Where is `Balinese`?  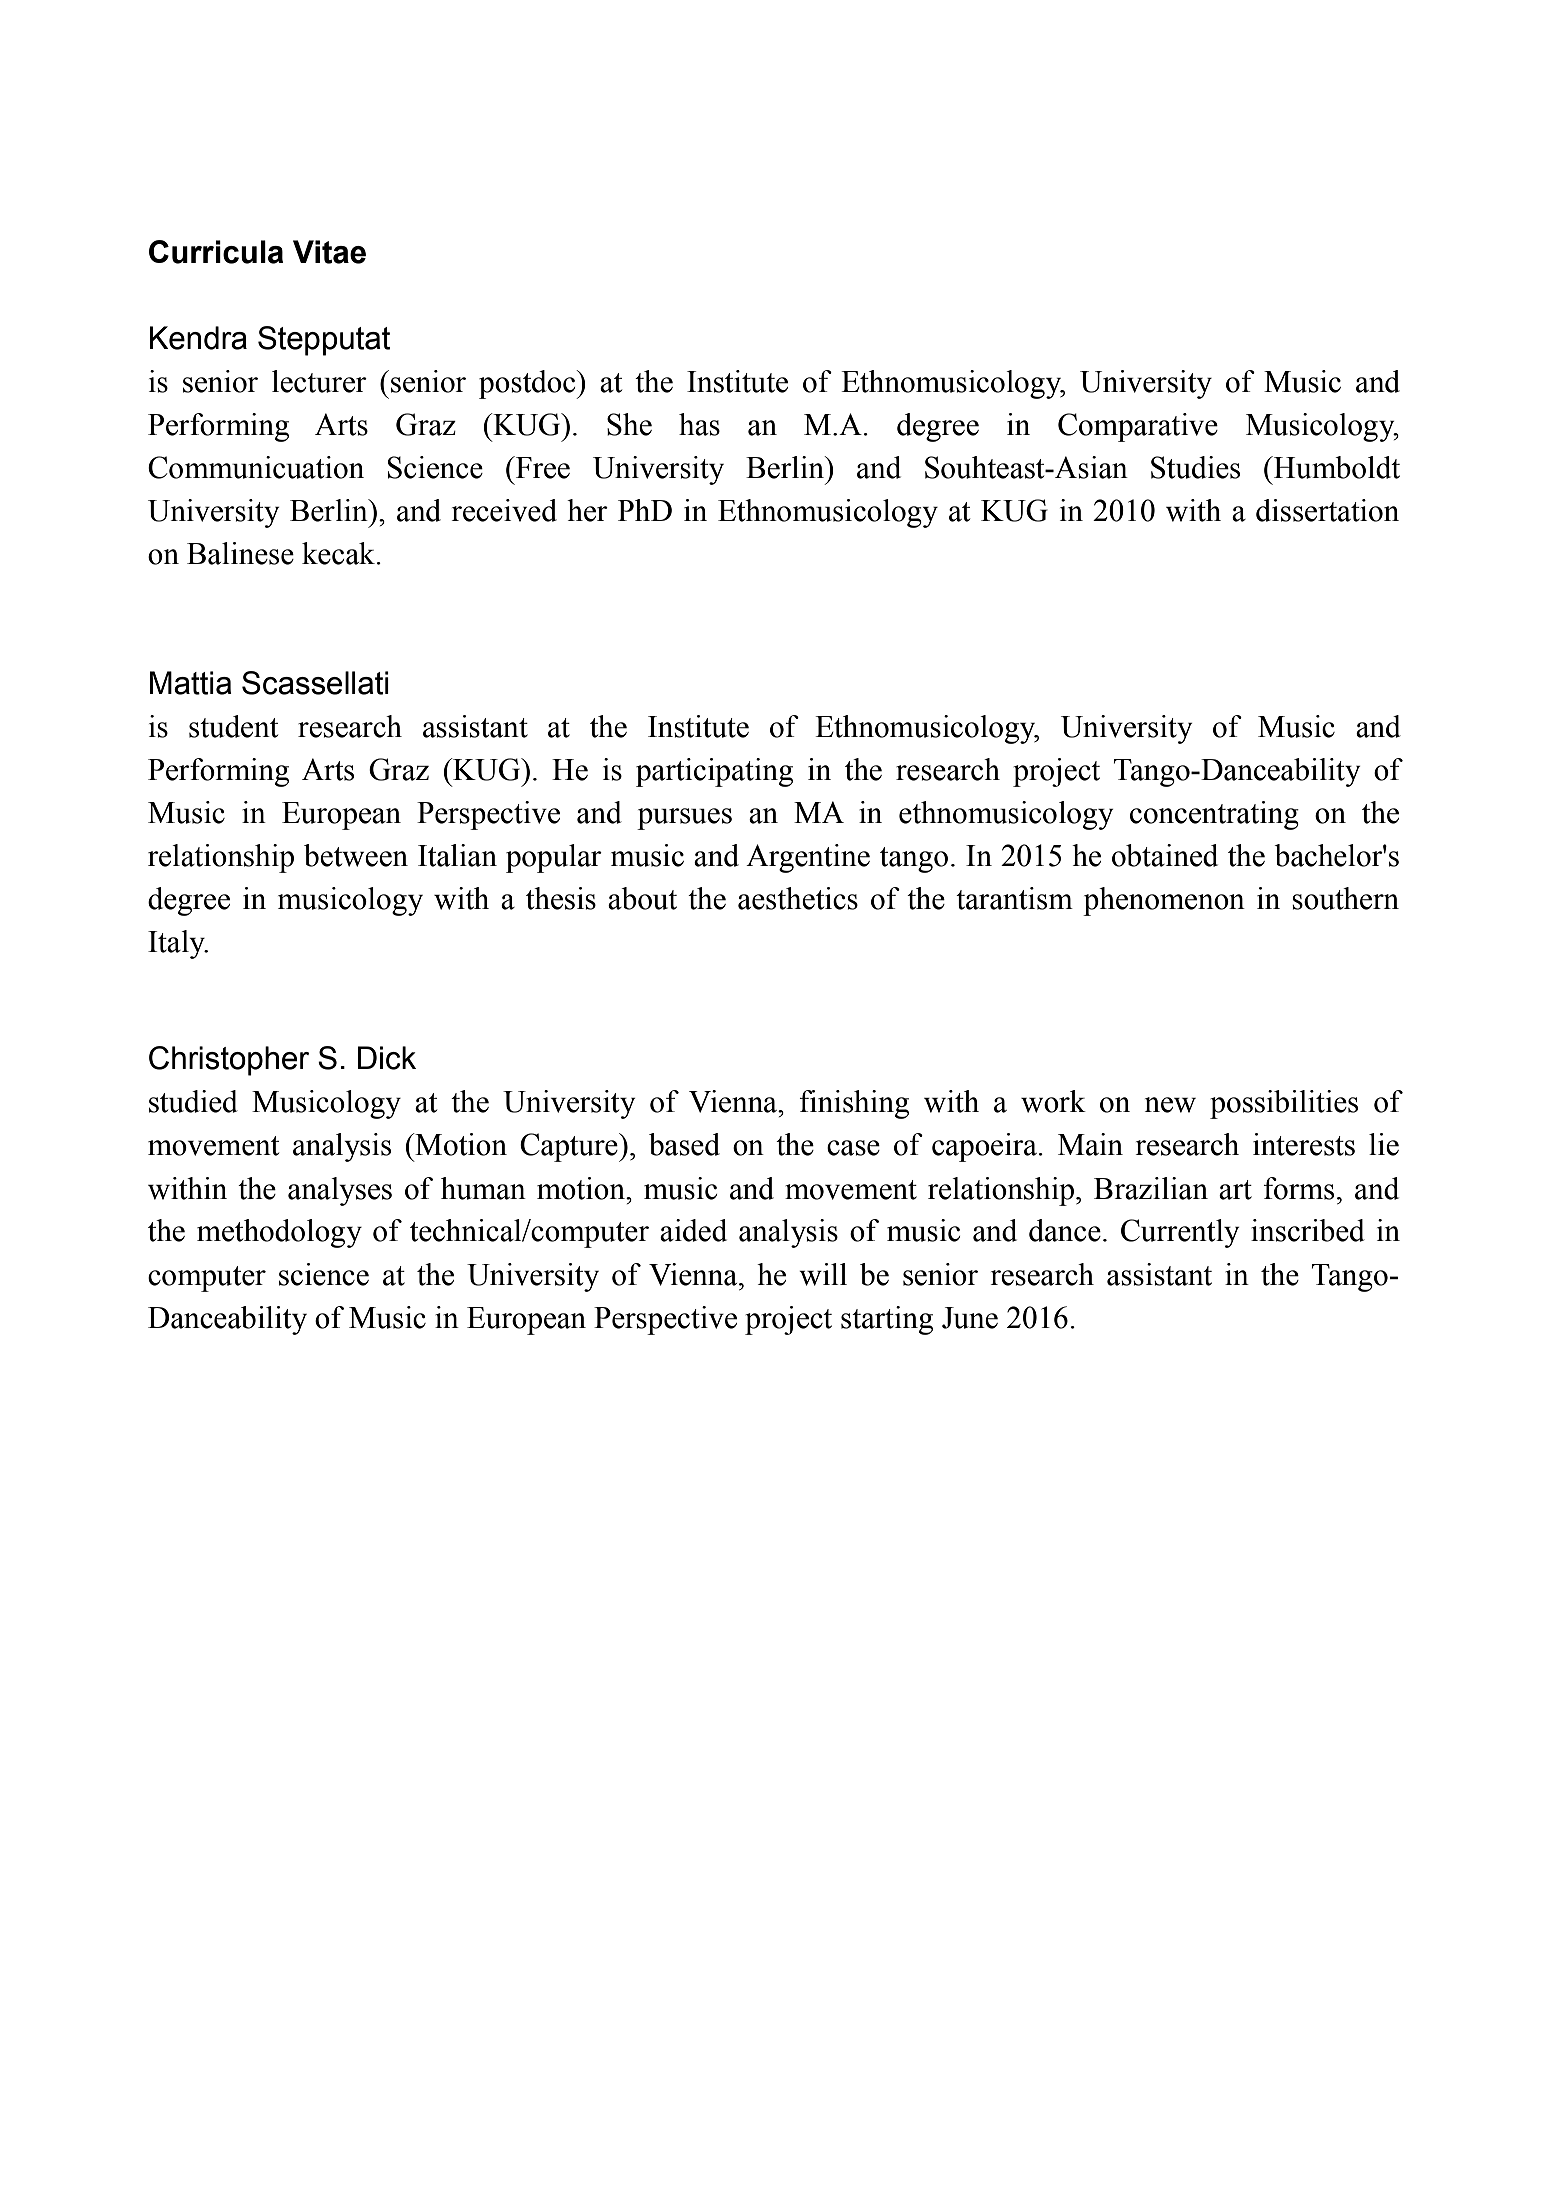 Balinese is located at coordinates (240, 553).
